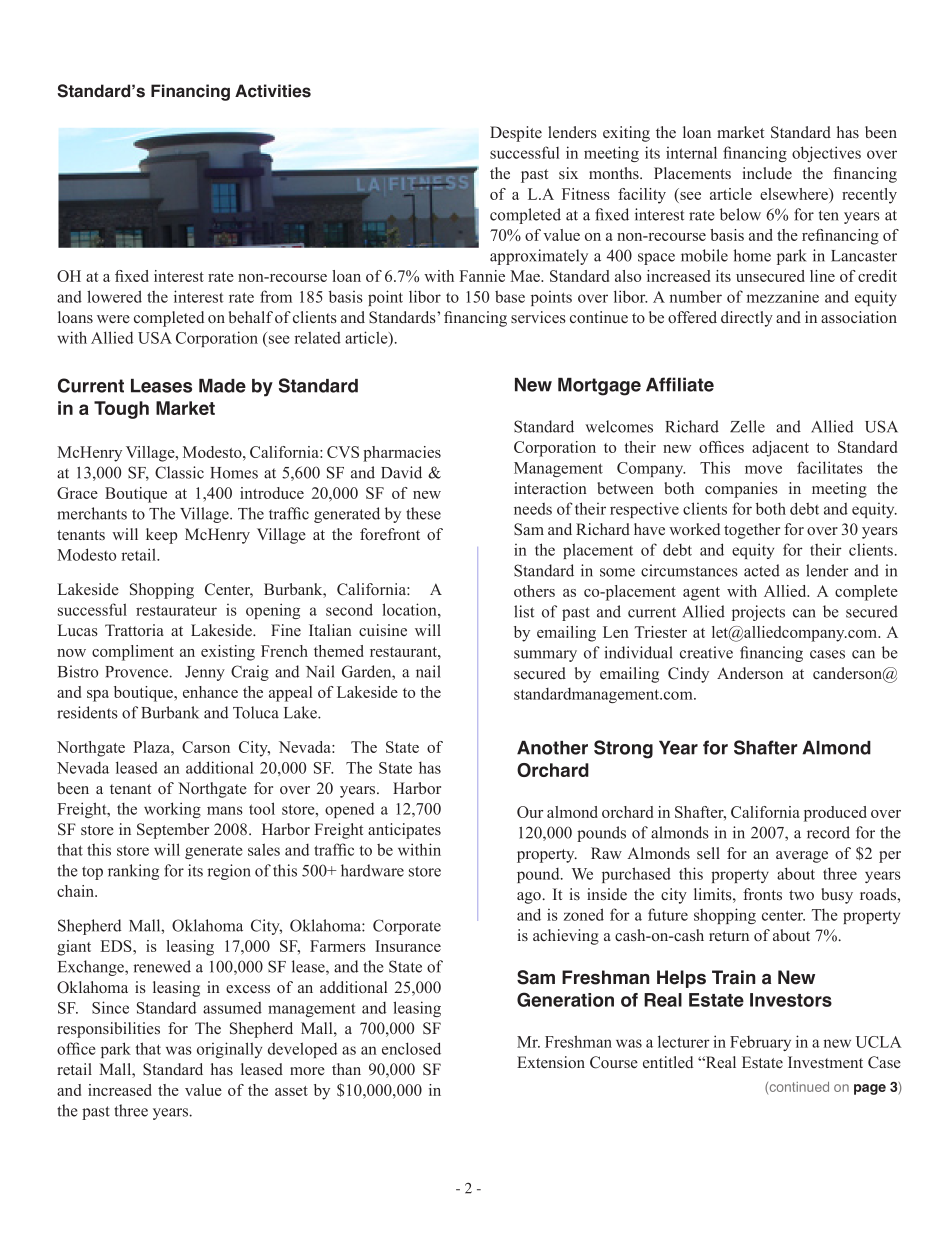 This document has height=1233, width=952. What do you see at coordinates (516, 134) in the document?
I see `Despite` at bounding box center [516, 134].
